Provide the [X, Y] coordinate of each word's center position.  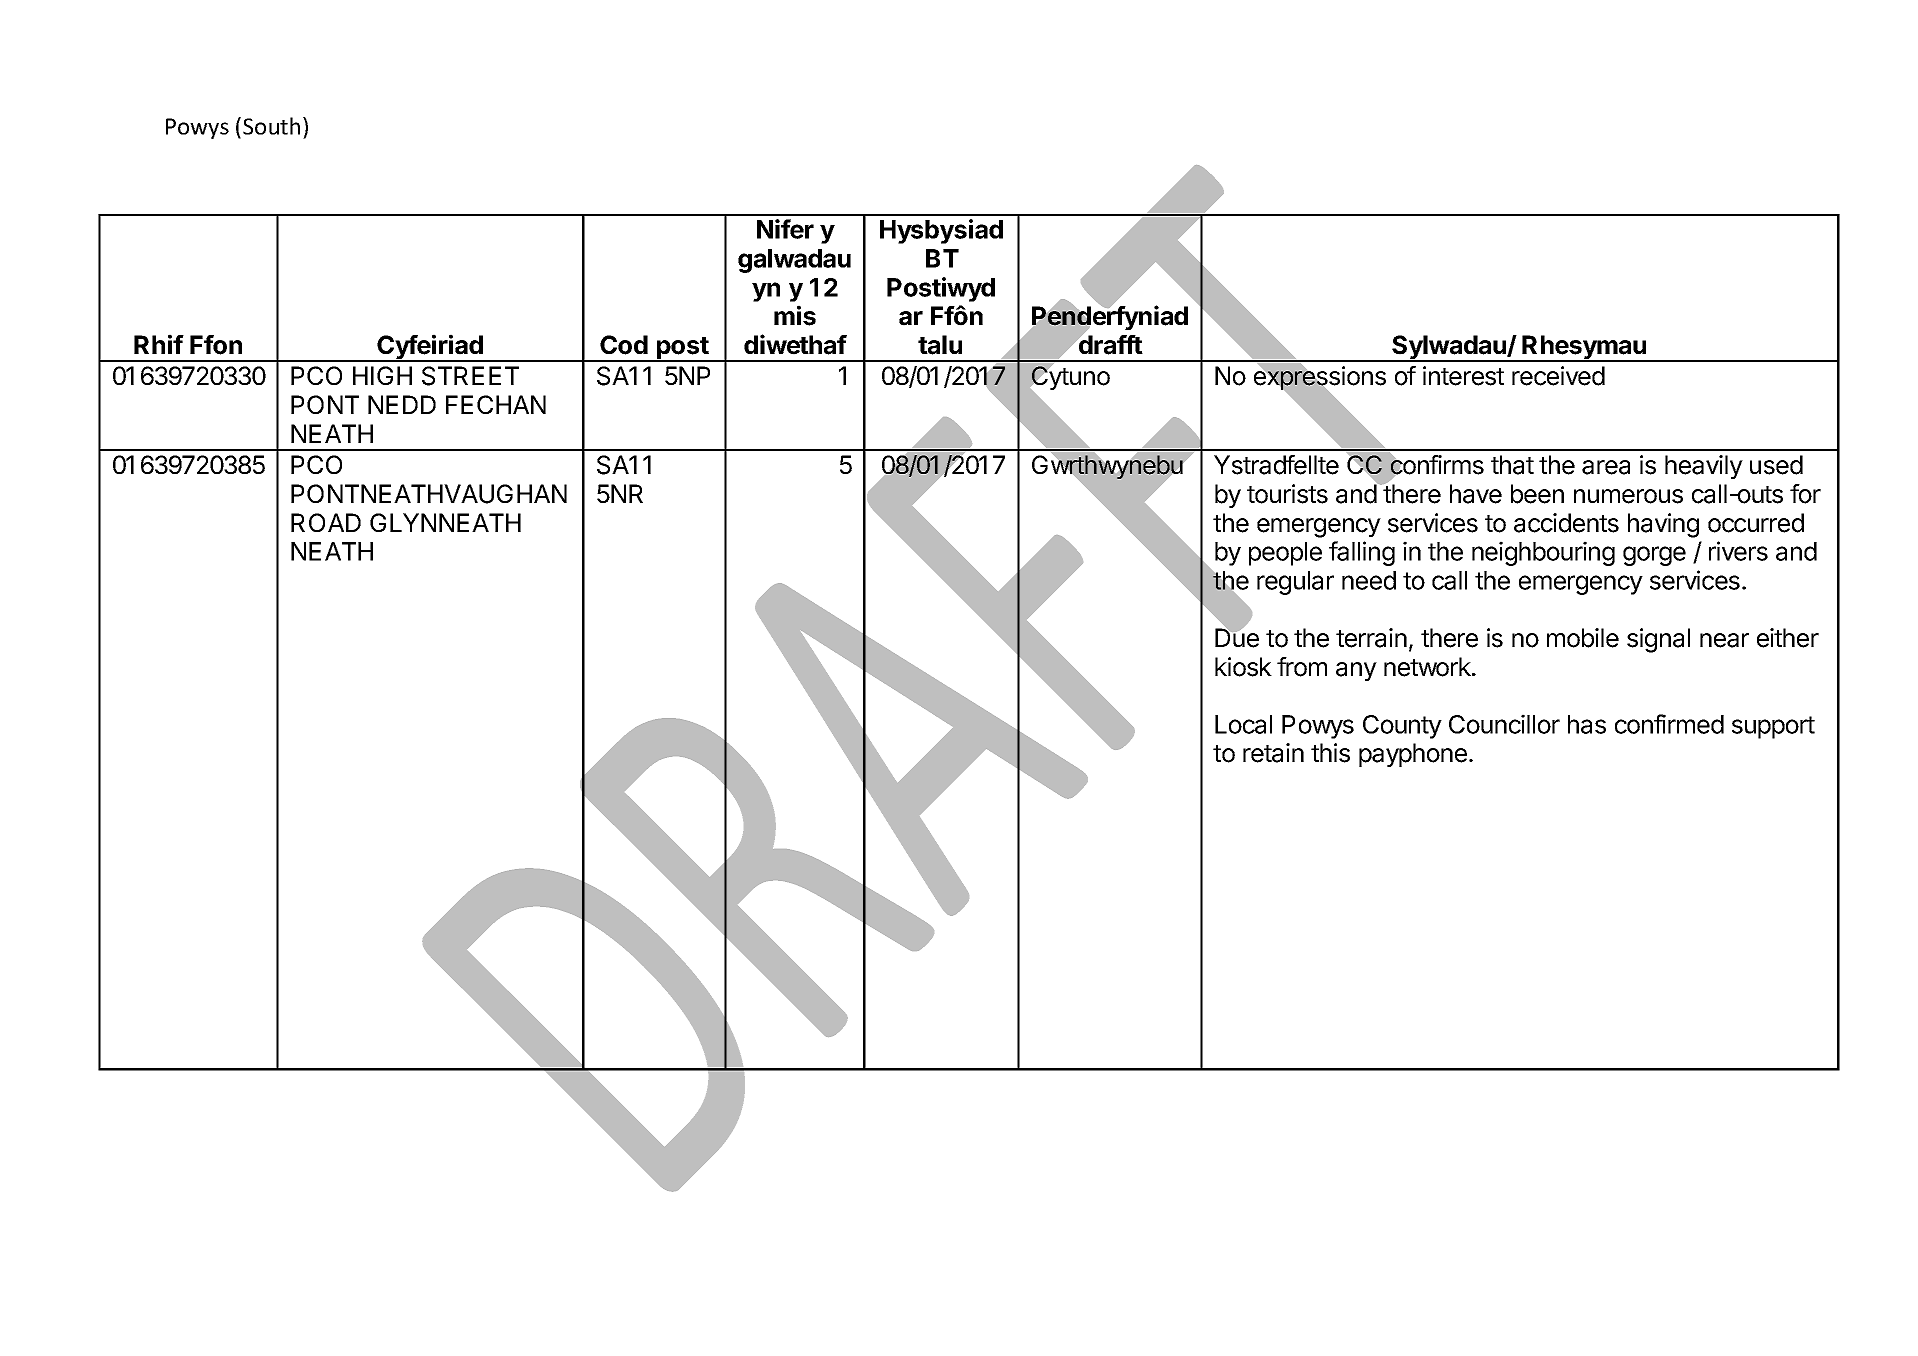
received [1558, 376]
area [1606, 467]
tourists [1287, 494]
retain [1273, 753]
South [271, 126]
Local [1243, 724]
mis [795, 315]
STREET [470, 376]
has [1587, 724]
